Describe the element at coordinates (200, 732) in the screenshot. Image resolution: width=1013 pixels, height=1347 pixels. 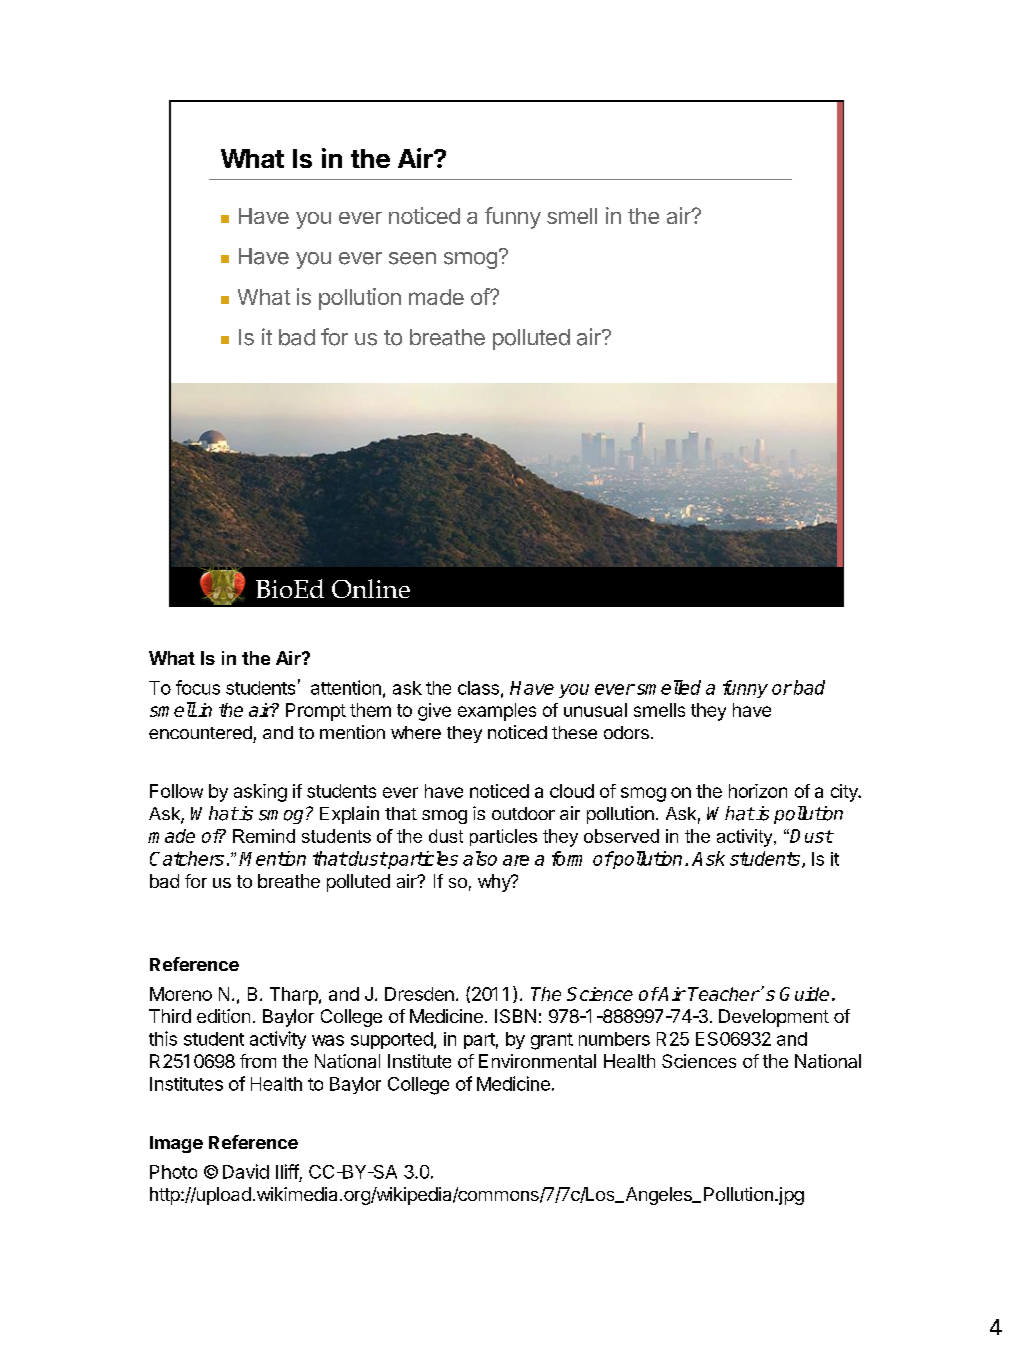
I see `encountered` at that location.
